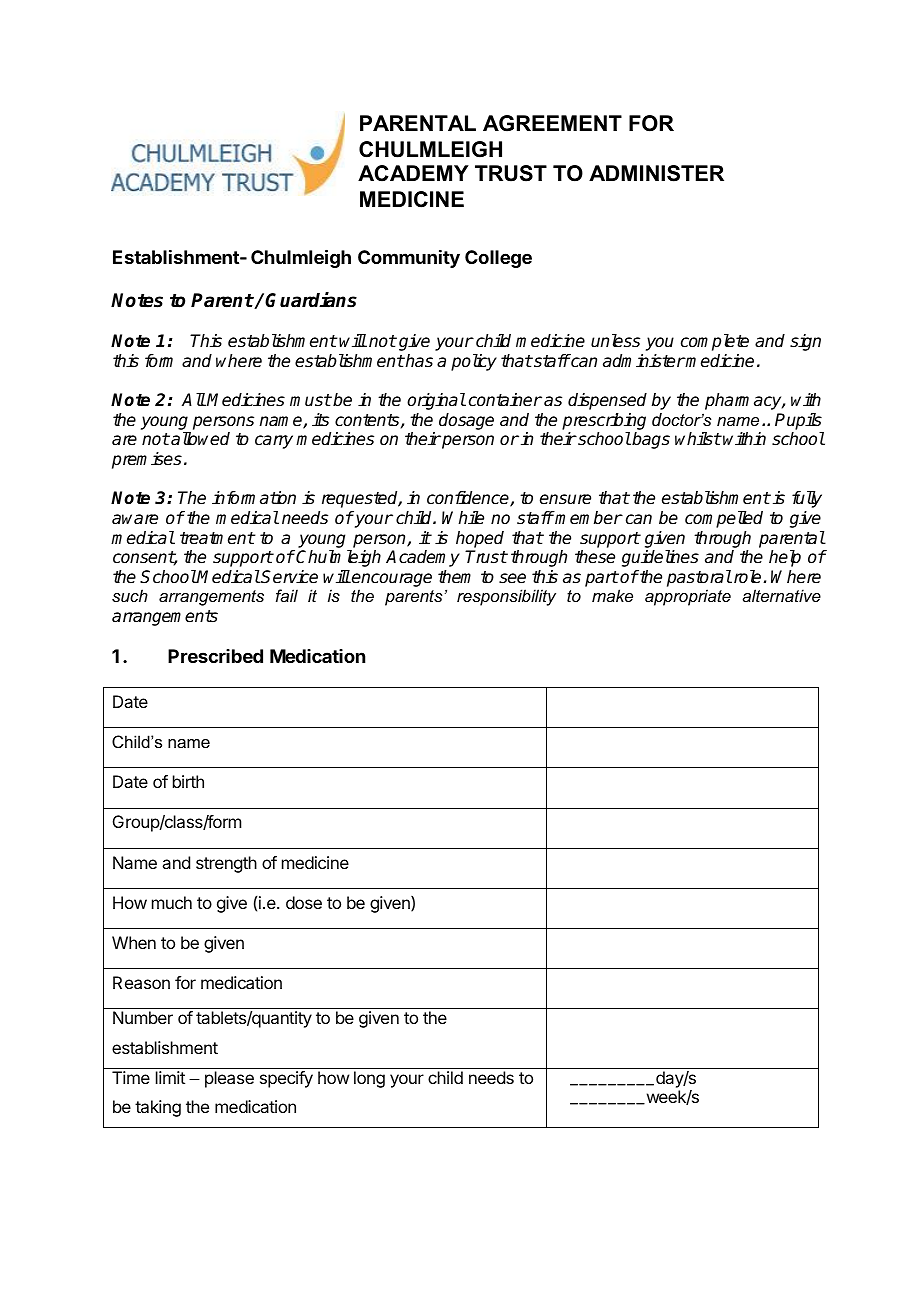 This image has width=924, height=1308. Describe the element at coordinates (715, 342) in the image. I see `complete` at that location.
